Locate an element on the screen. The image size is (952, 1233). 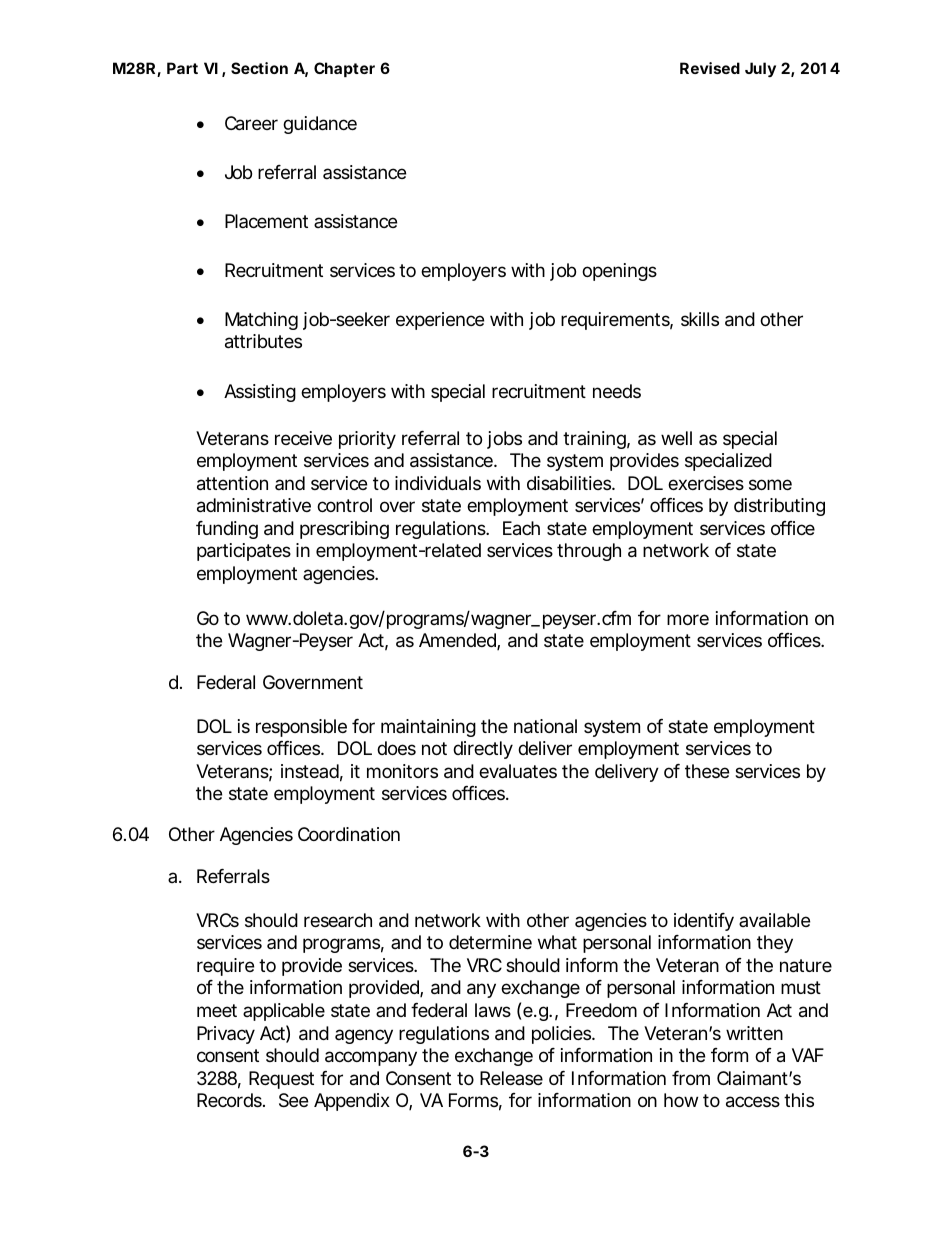
identify is located at coordinates (704, 922).
